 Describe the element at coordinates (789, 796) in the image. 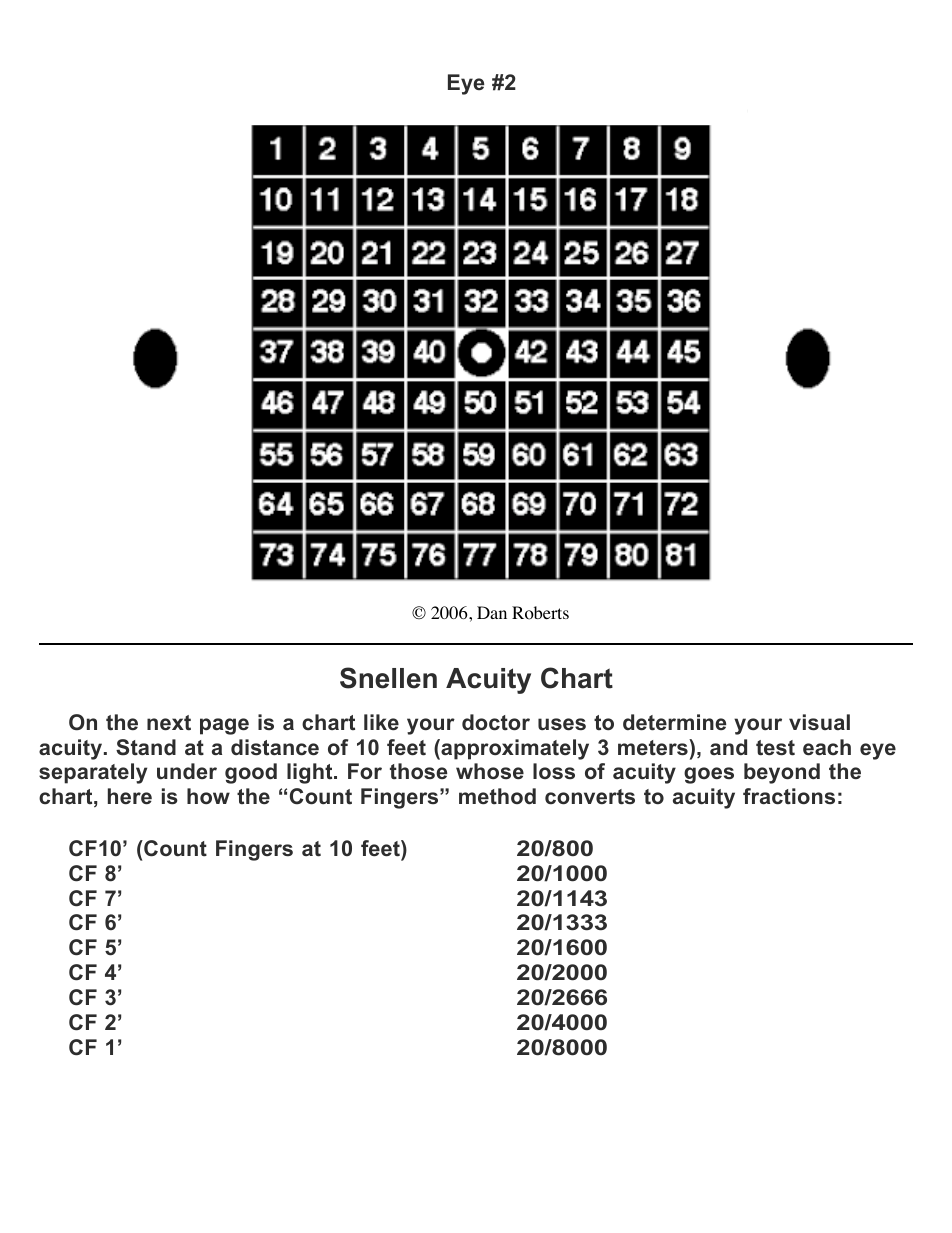

I see `fractions` at that location.
